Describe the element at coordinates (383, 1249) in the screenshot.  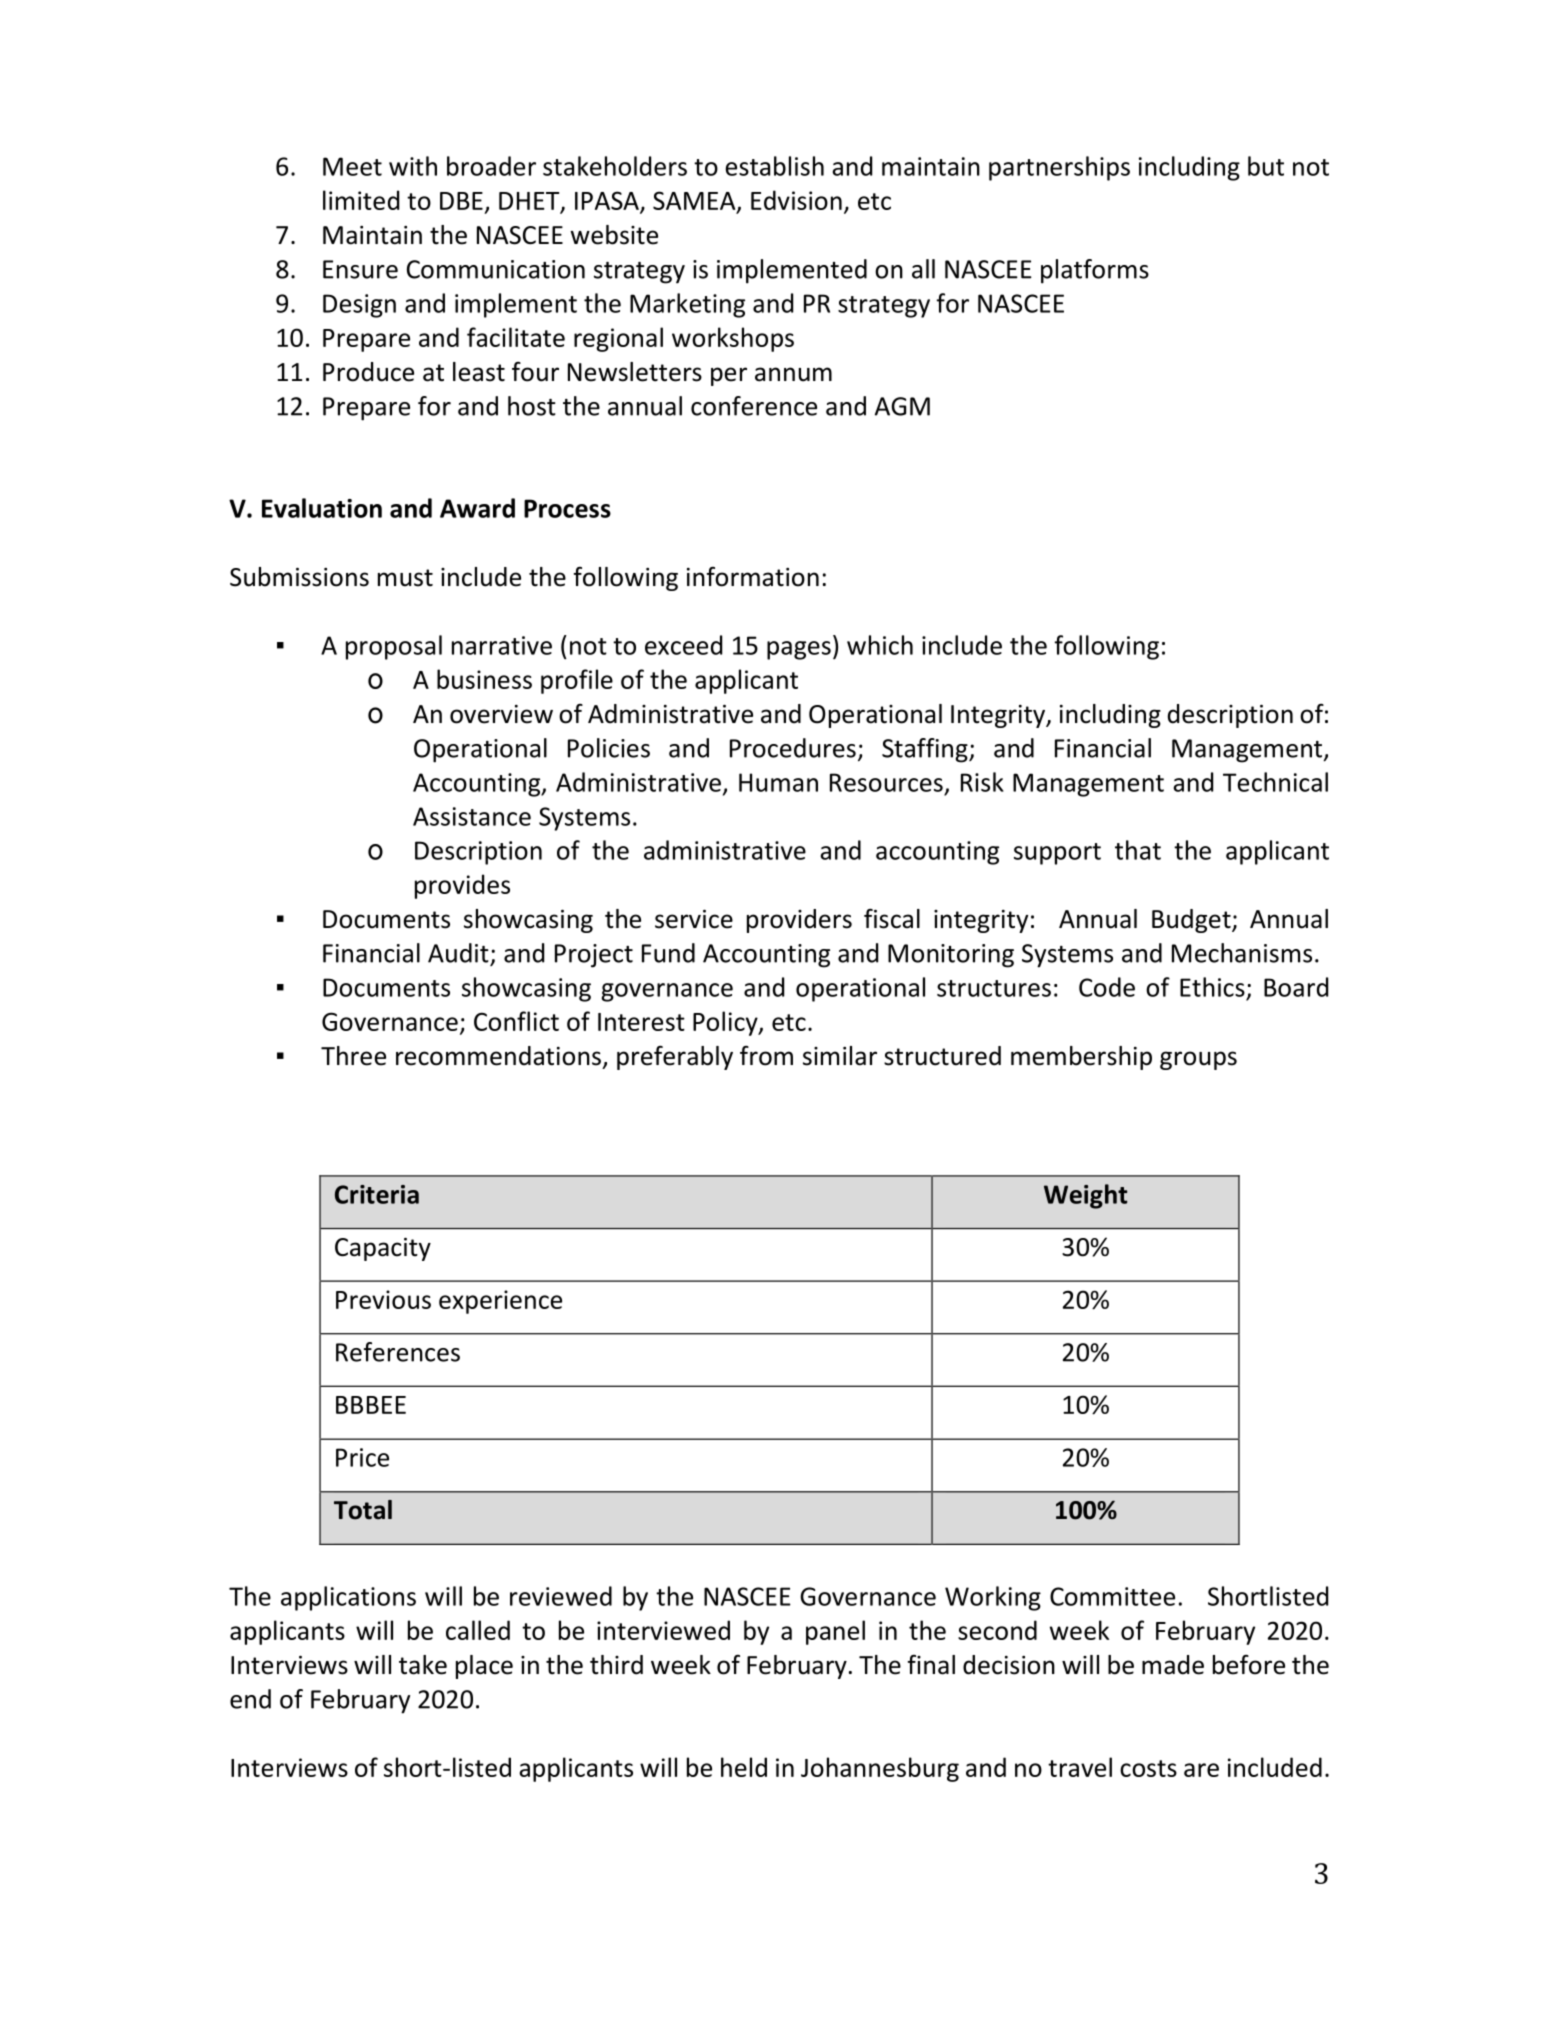
I see `Capacity` at that location.
